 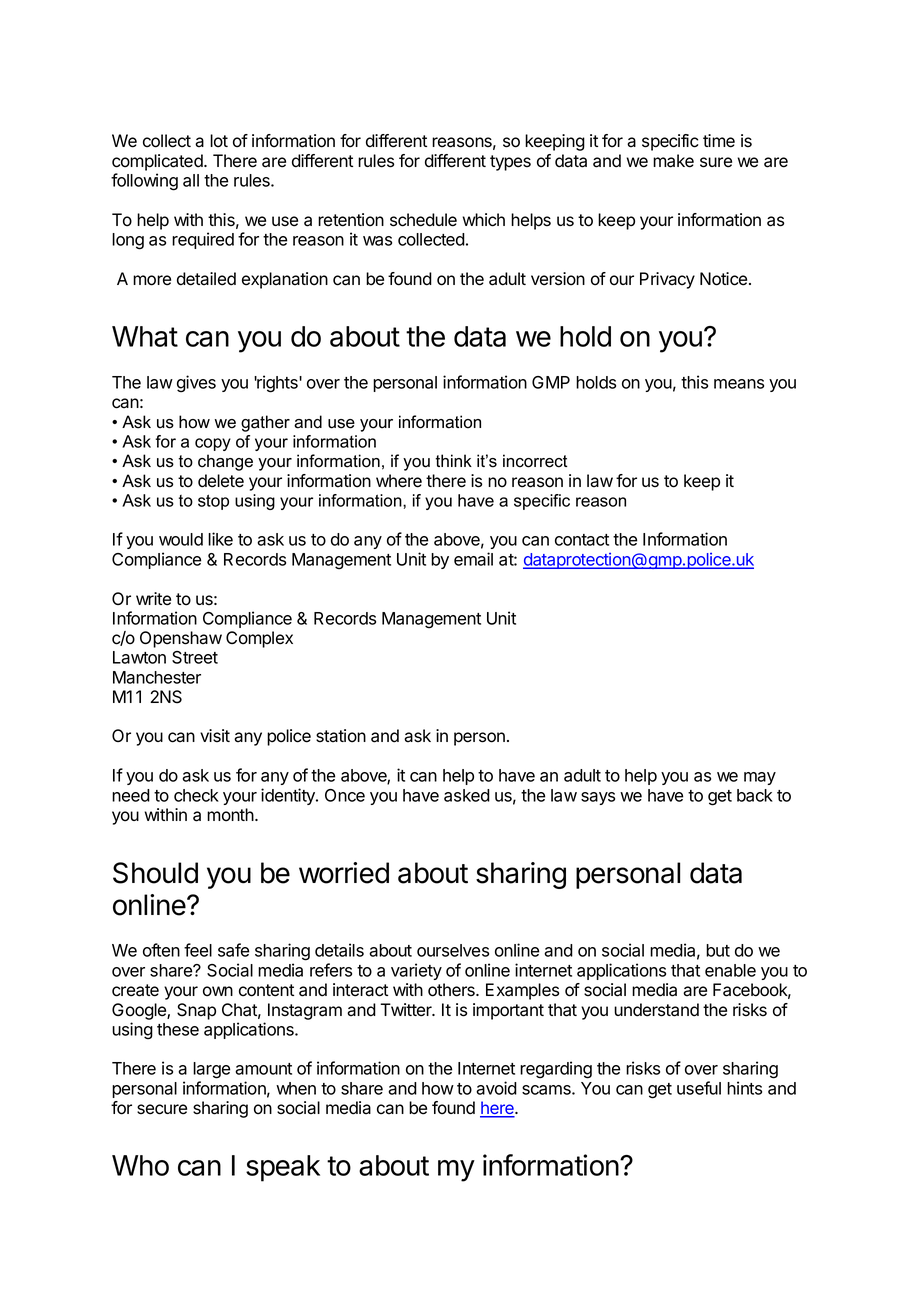 What do you see at coordinates (191, 180) in the page?
I see `all` at bounding box center [191, 180].
